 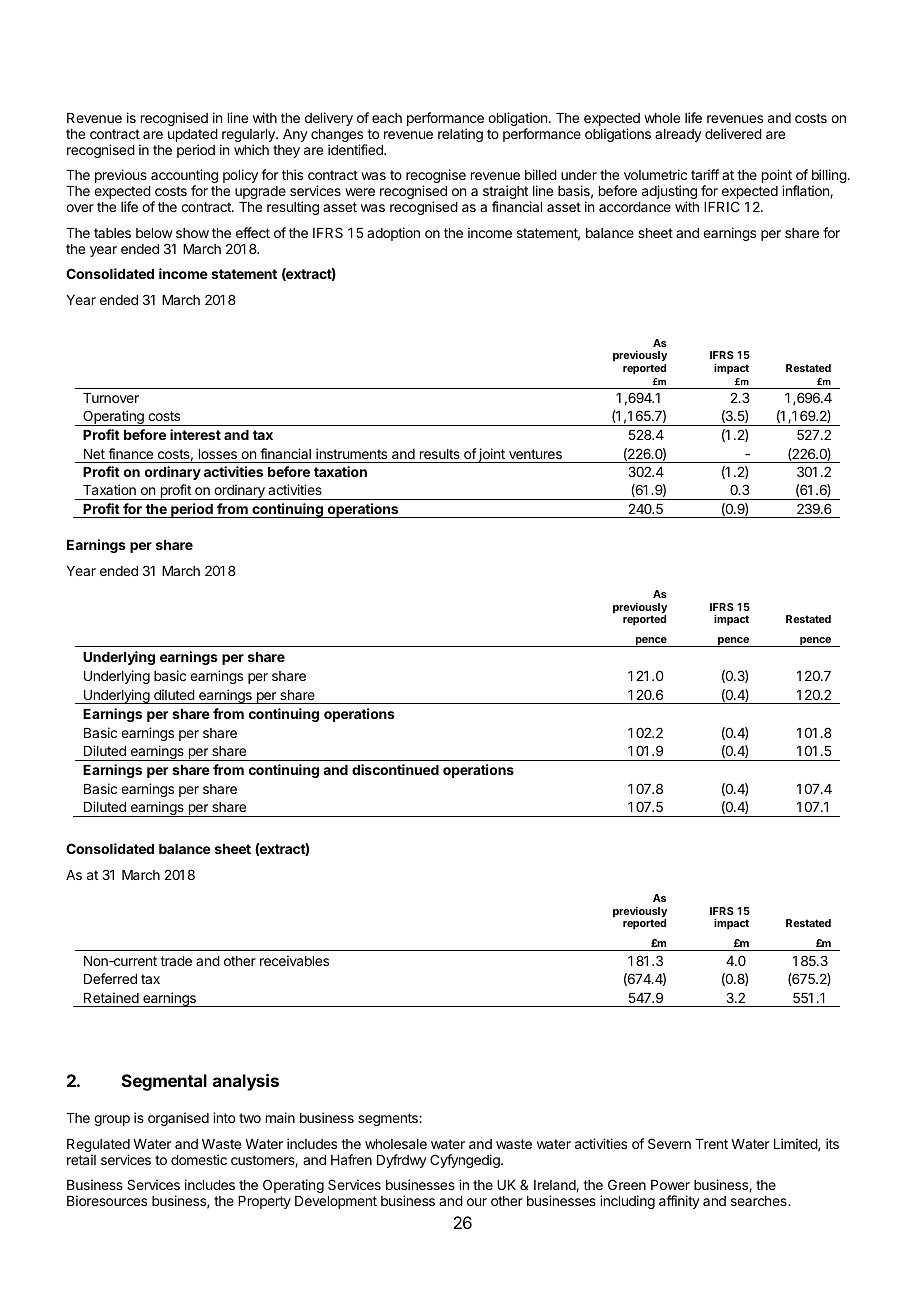 I want to click on domestic, so click(x=199, y=1159).
